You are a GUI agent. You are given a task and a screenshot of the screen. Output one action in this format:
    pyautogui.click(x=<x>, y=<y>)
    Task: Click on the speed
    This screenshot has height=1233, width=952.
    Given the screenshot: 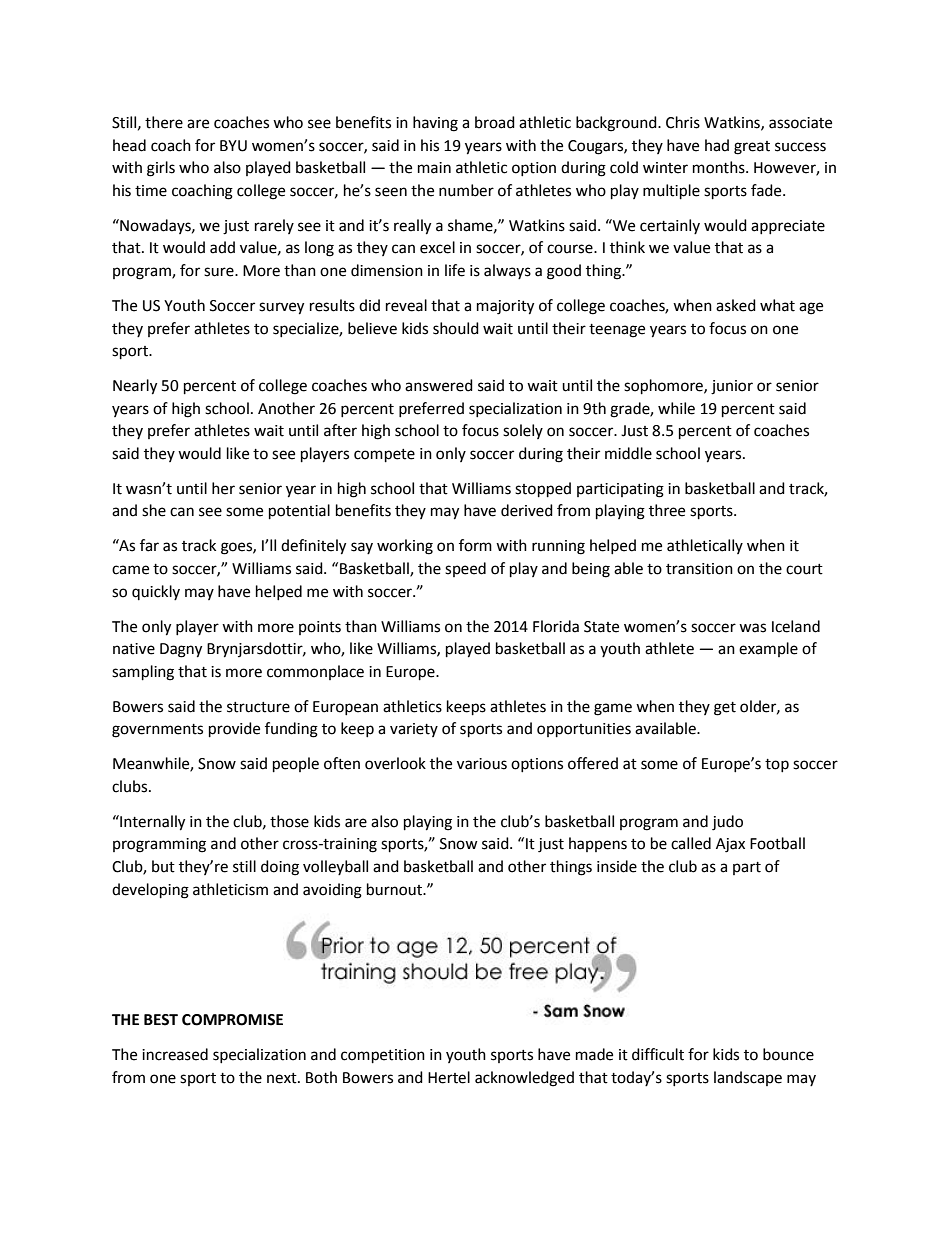 What is the action you would take?
    pyautogui.click(x=465, y=569)
